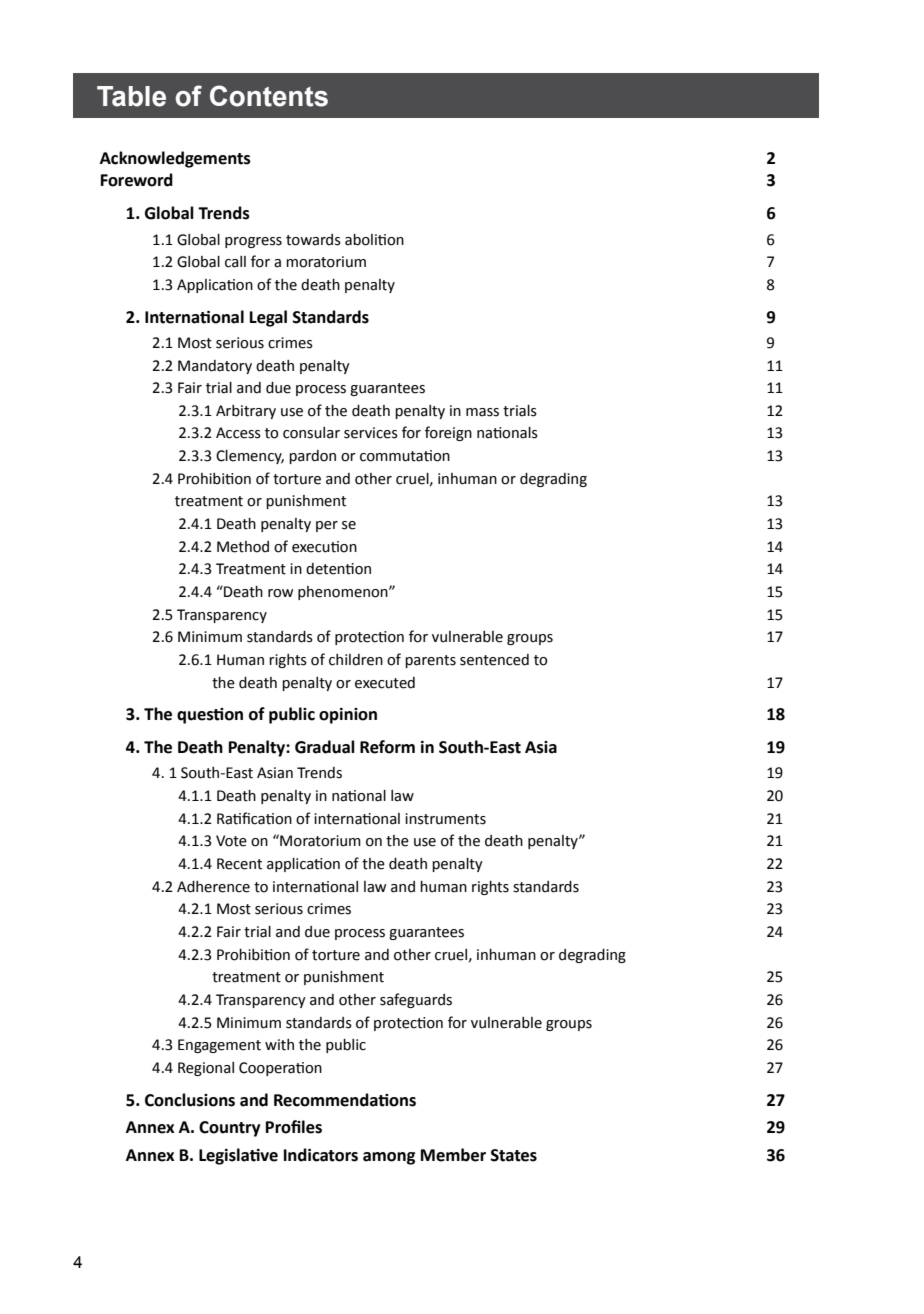 The height and width of the page is (1314, 924). Describe the element at coordinates (280, 593) in the page. I see `row` at that location.
